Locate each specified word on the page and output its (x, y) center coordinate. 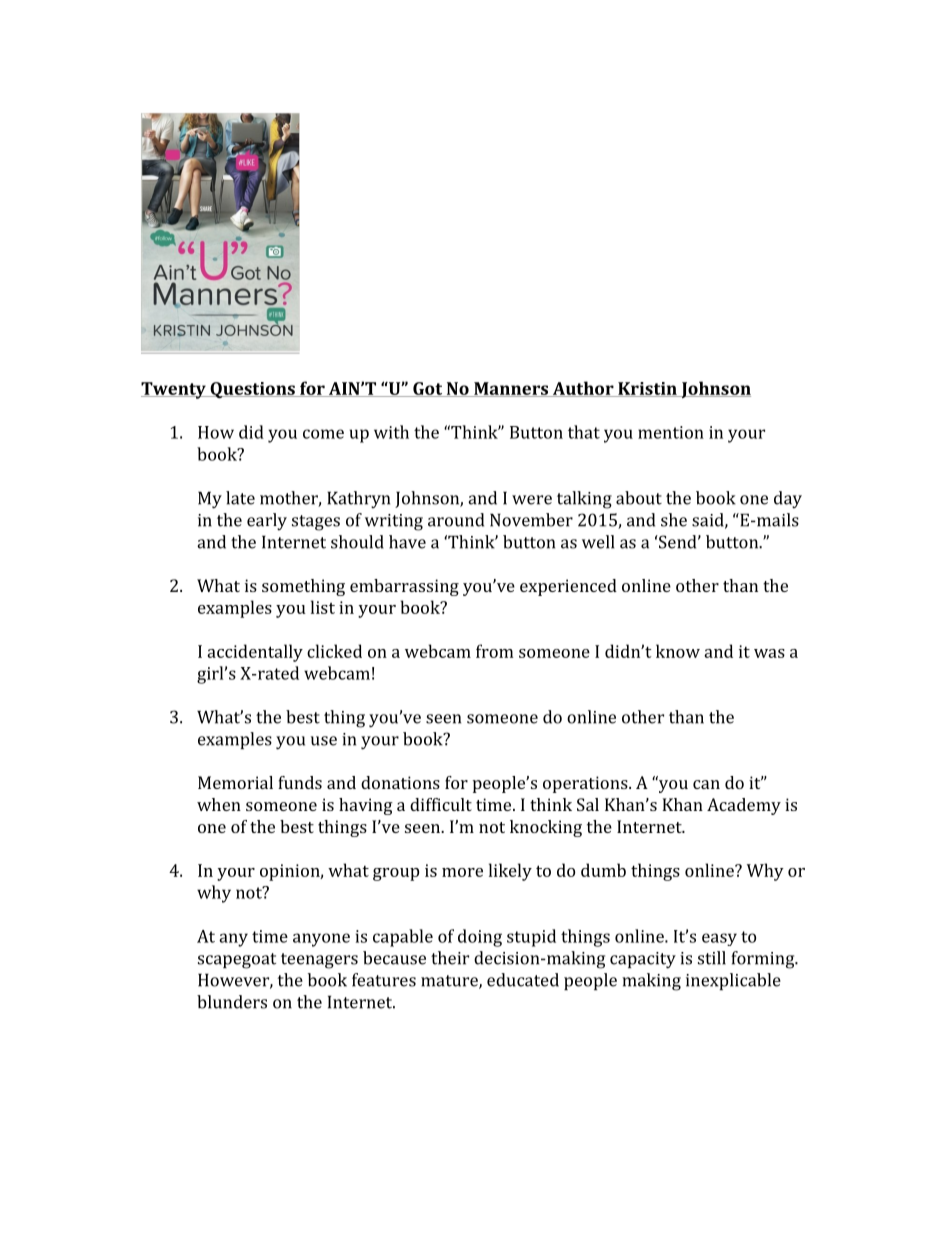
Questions (252, 390)
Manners (511, 389)
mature (450, 982)
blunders (232, 1002)
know (678, 651)
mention (671, 432)
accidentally (255, 653)
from (495, 651)
